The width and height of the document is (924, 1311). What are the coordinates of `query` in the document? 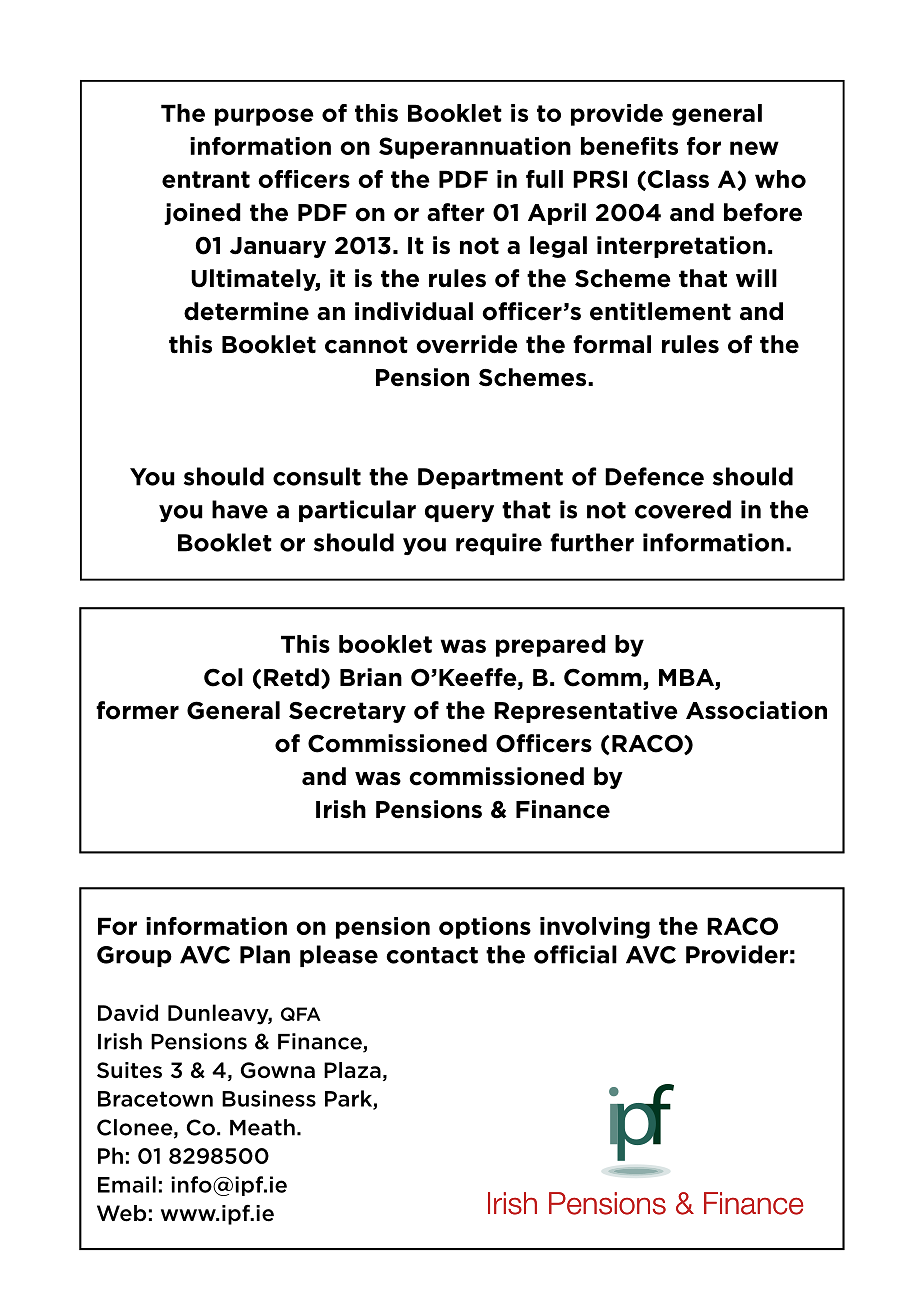 It's located at (459, 513).
